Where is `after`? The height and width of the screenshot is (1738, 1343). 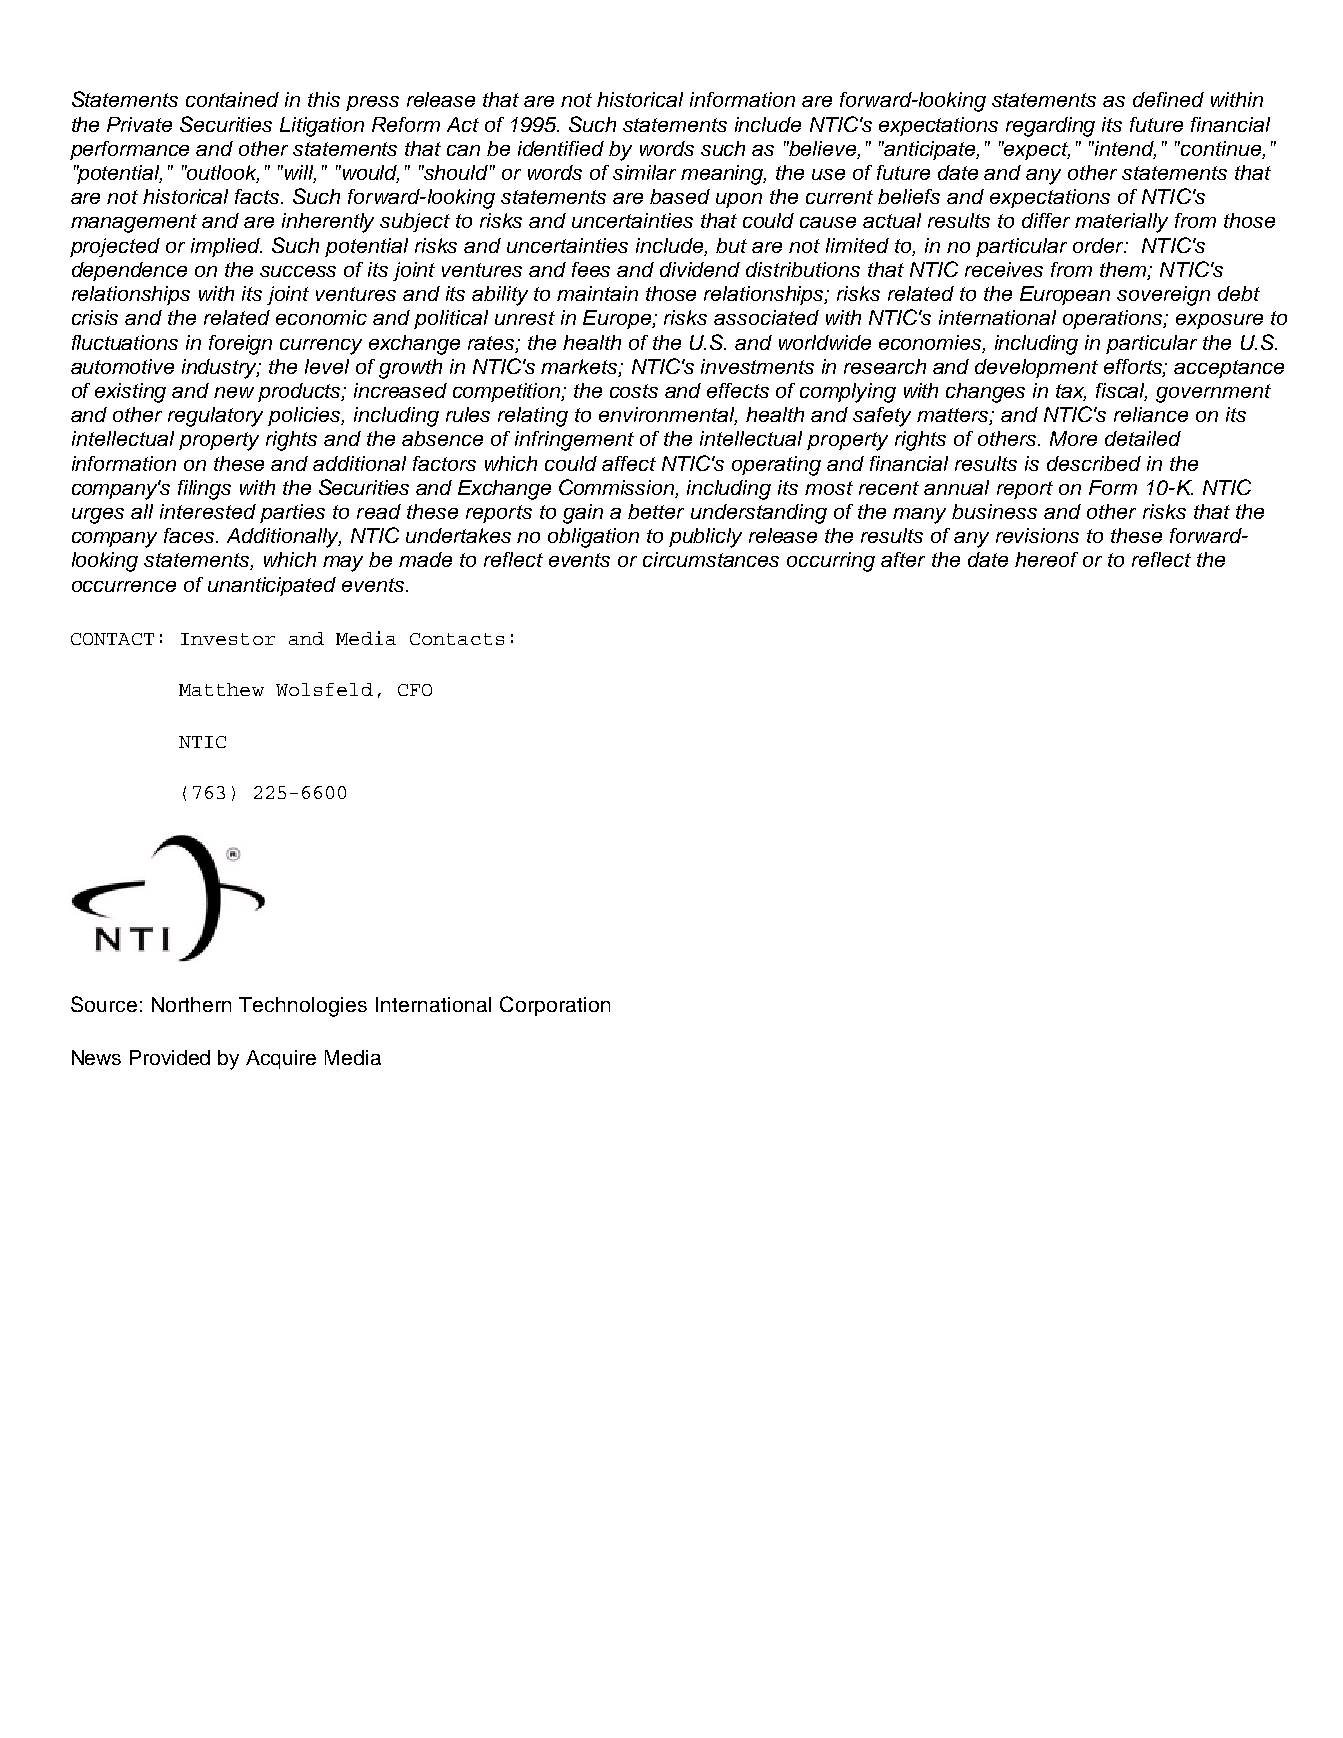
after is located at coordinates (903, 559).
